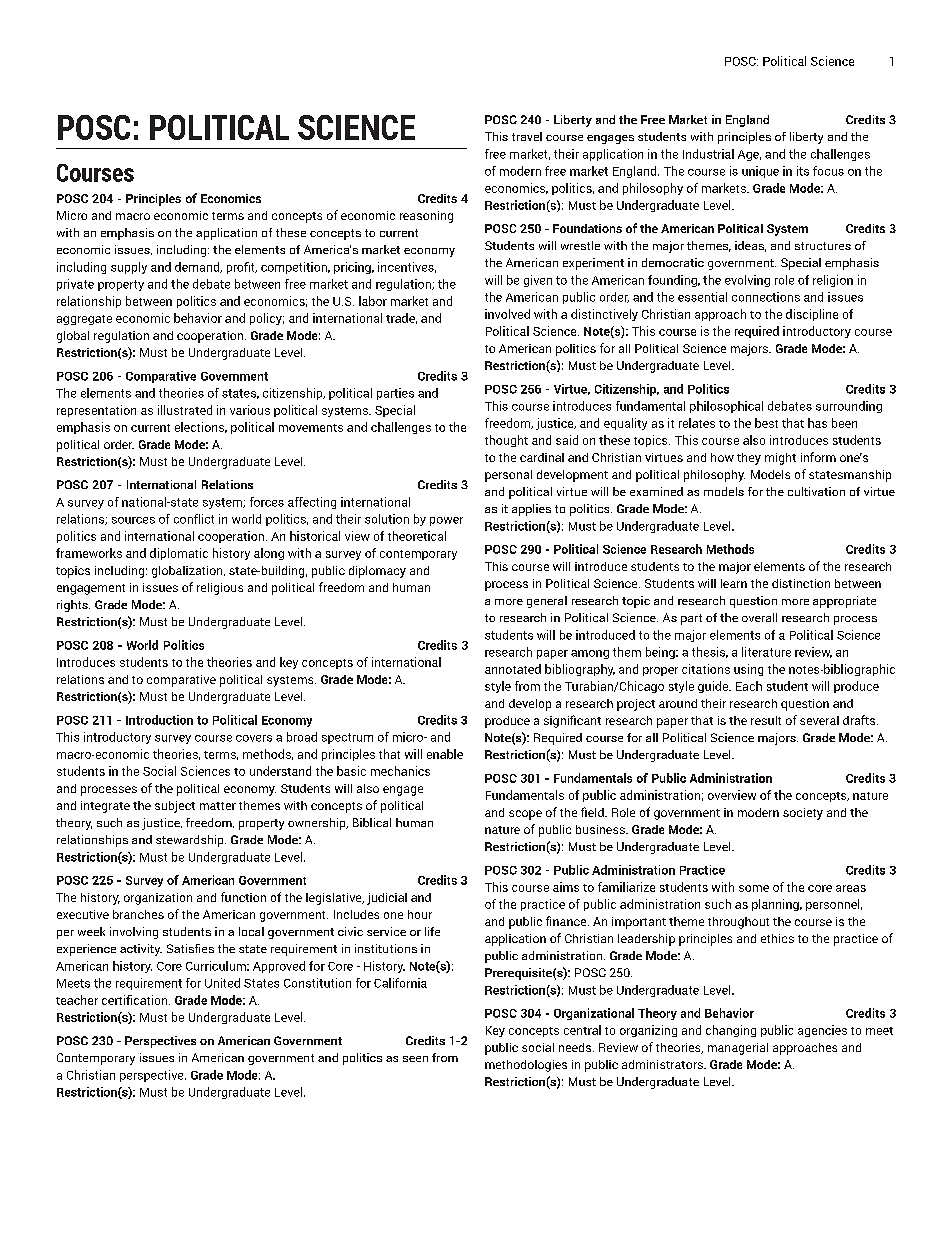 The width and height of the screenshot is (952, 1233). What do you see at coordinates (525, 815) in the screenshot?
I see `scope` at bounding box center [525, 815].
